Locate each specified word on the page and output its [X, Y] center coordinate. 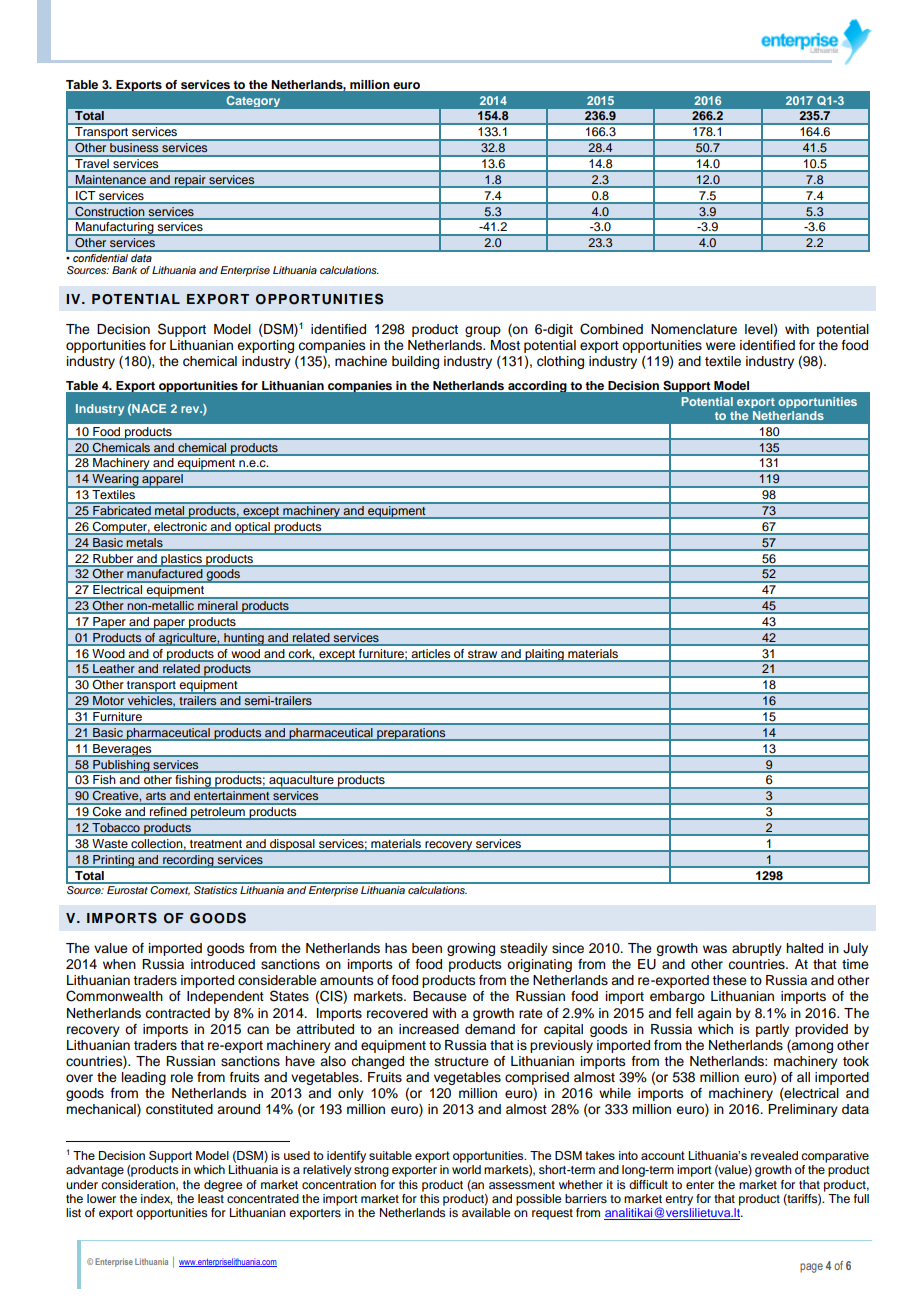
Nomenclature [694, 329]
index [156, 1199]
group [483, 331]
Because [440, 996]
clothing [560, 362]
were [721, 346]
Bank [124, 270]
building [415, 362]
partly [772, 1030]
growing [471, 949]
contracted [177, 1013]
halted [804, 948]
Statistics [215, 888]
